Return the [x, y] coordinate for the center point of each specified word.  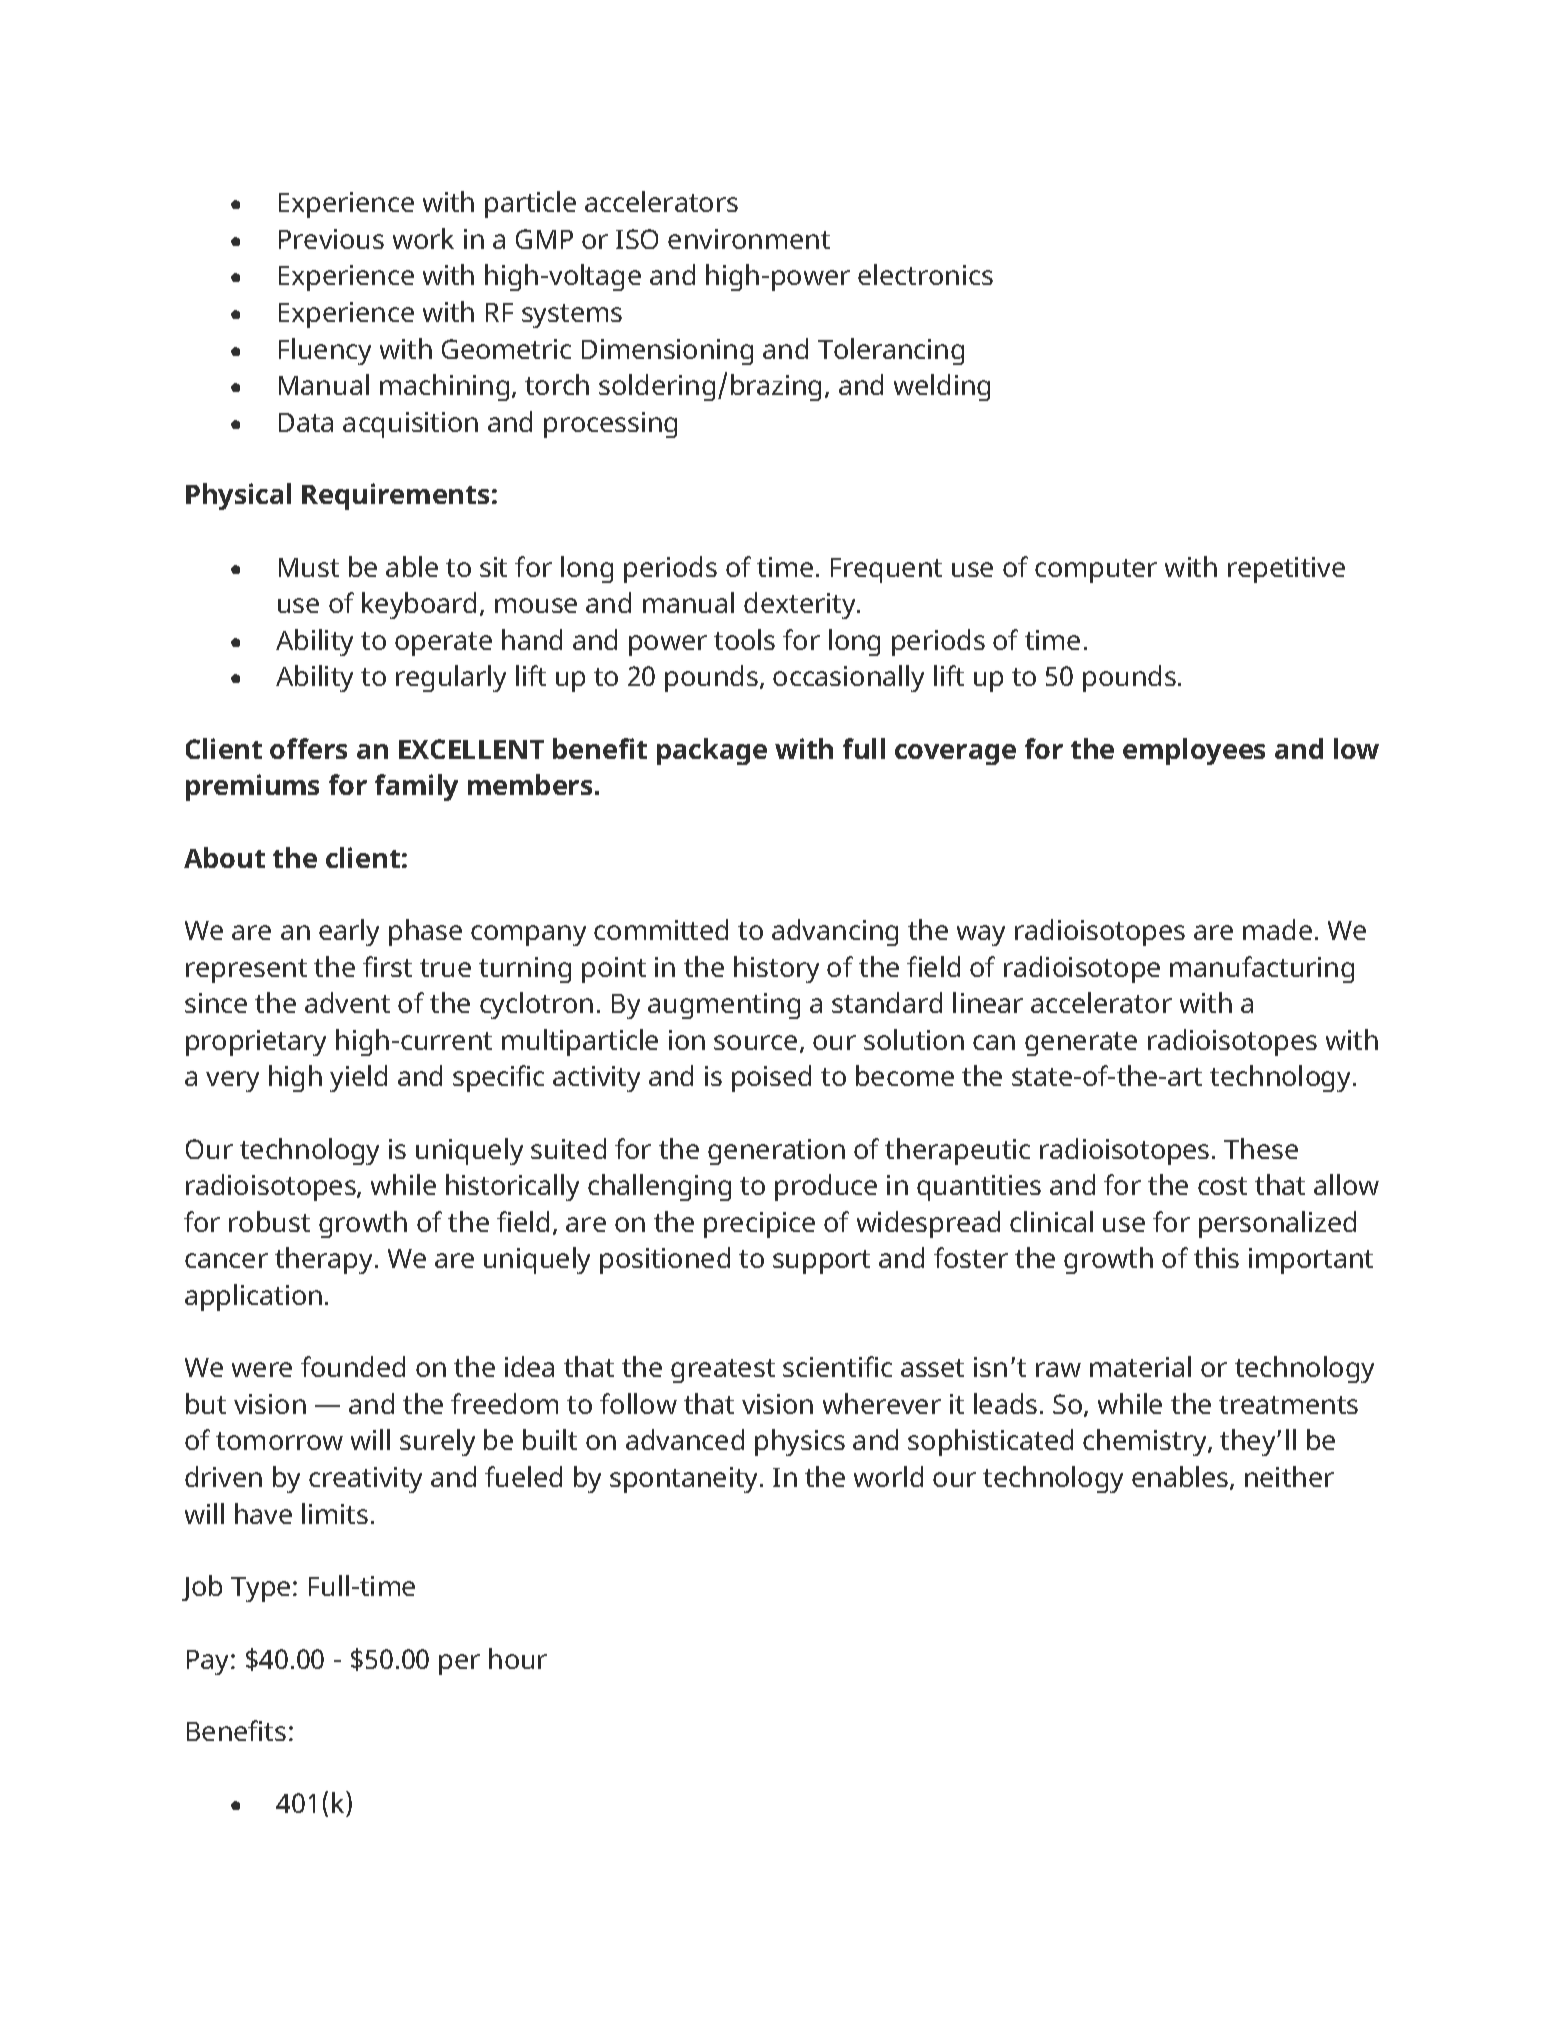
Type [260, 1589]
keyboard [419, 605]
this [1216, 1257]
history [776, 969]
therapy [325, 1260]
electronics [925, 274]
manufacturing [1262, 969]
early [349, 932]
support [821, 1262]
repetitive [1286, 570]
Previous [331, 239]
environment [749, 239]
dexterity [801, 605]
